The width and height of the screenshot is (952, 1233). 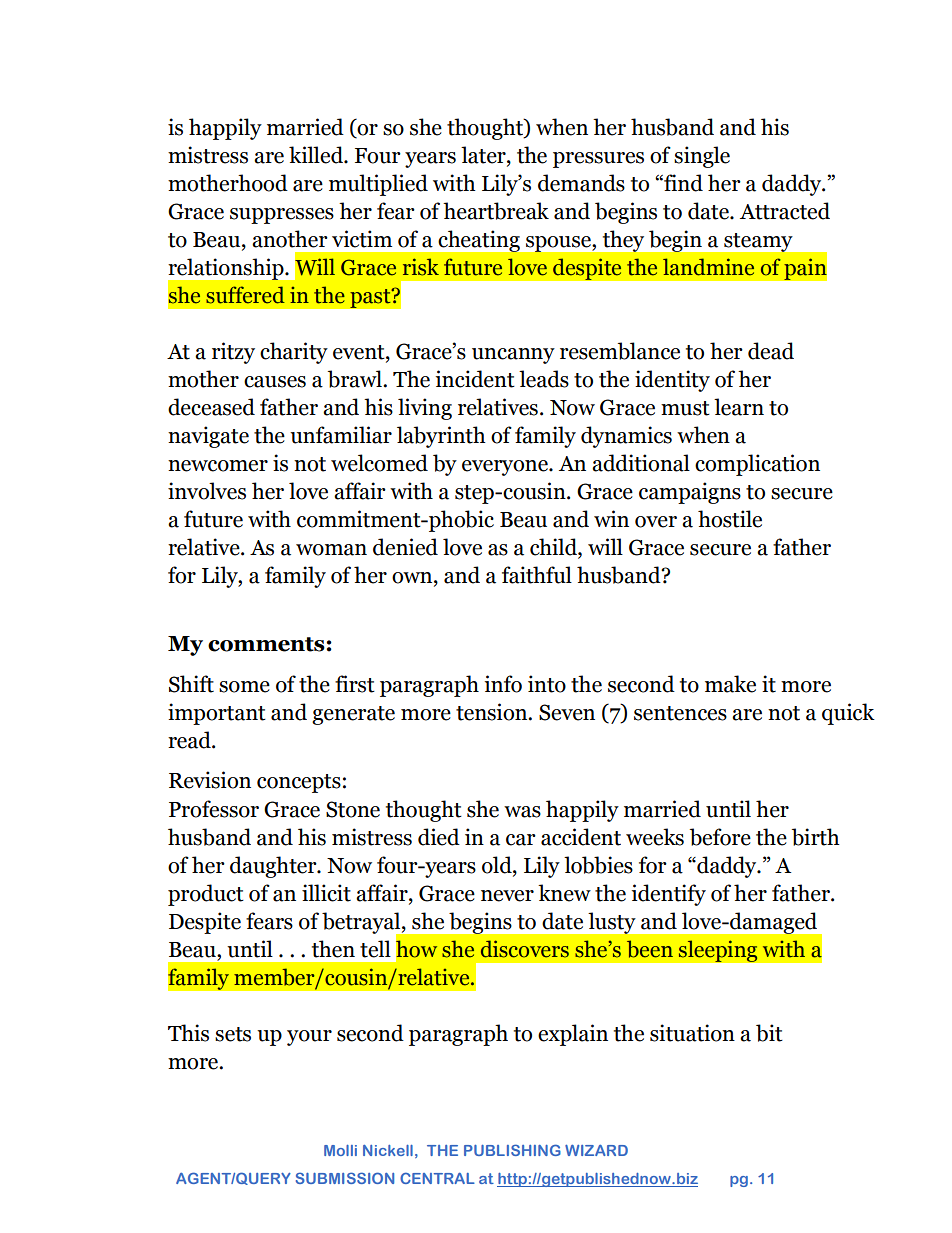 What do you see at coordinates (340, 1150) in the screenshot?
I see `Molli` at bounding box center [340, 1150].
